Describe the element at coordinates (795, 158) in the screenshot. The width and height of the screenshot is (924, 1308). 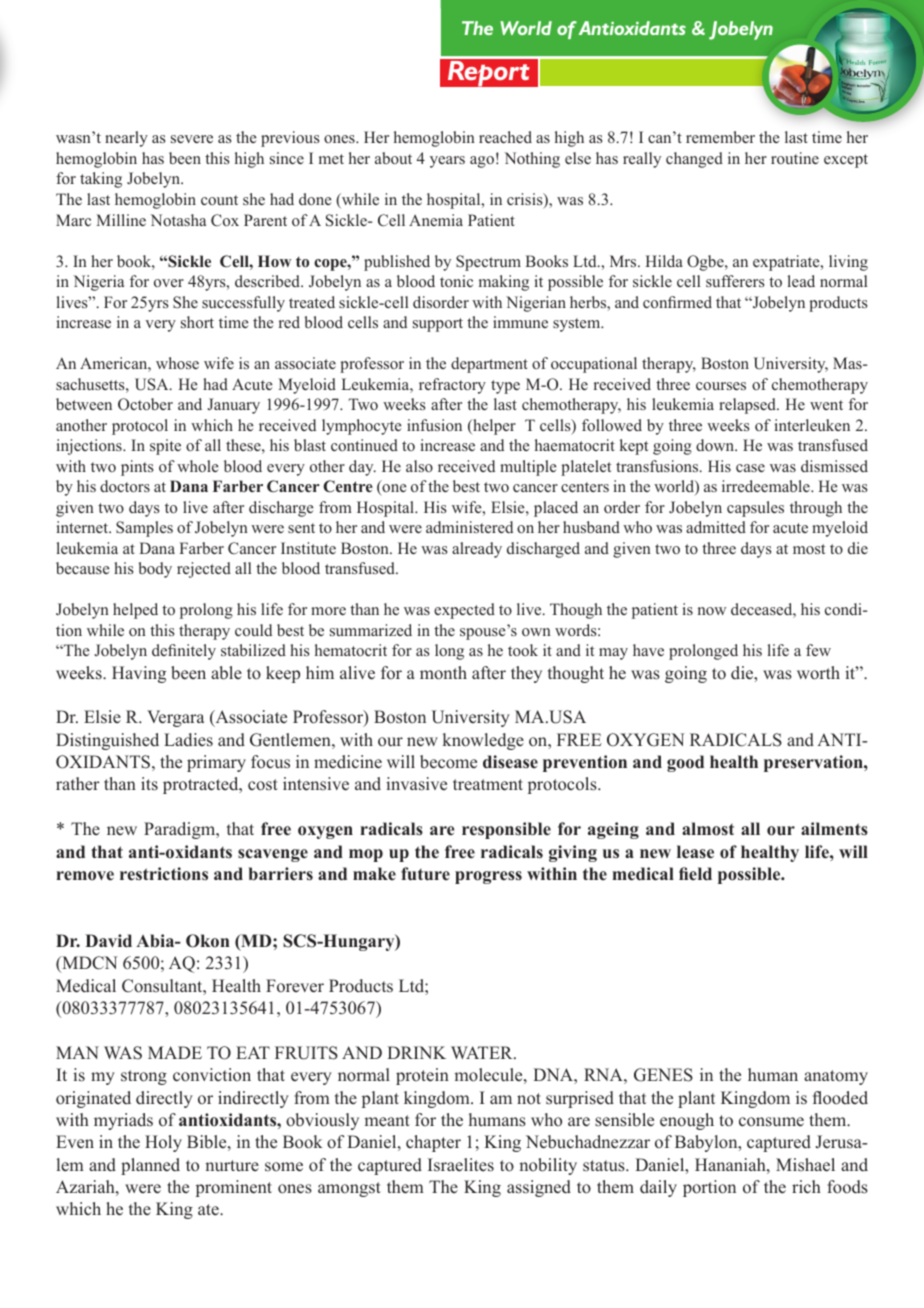
I see `routine` at that location.
